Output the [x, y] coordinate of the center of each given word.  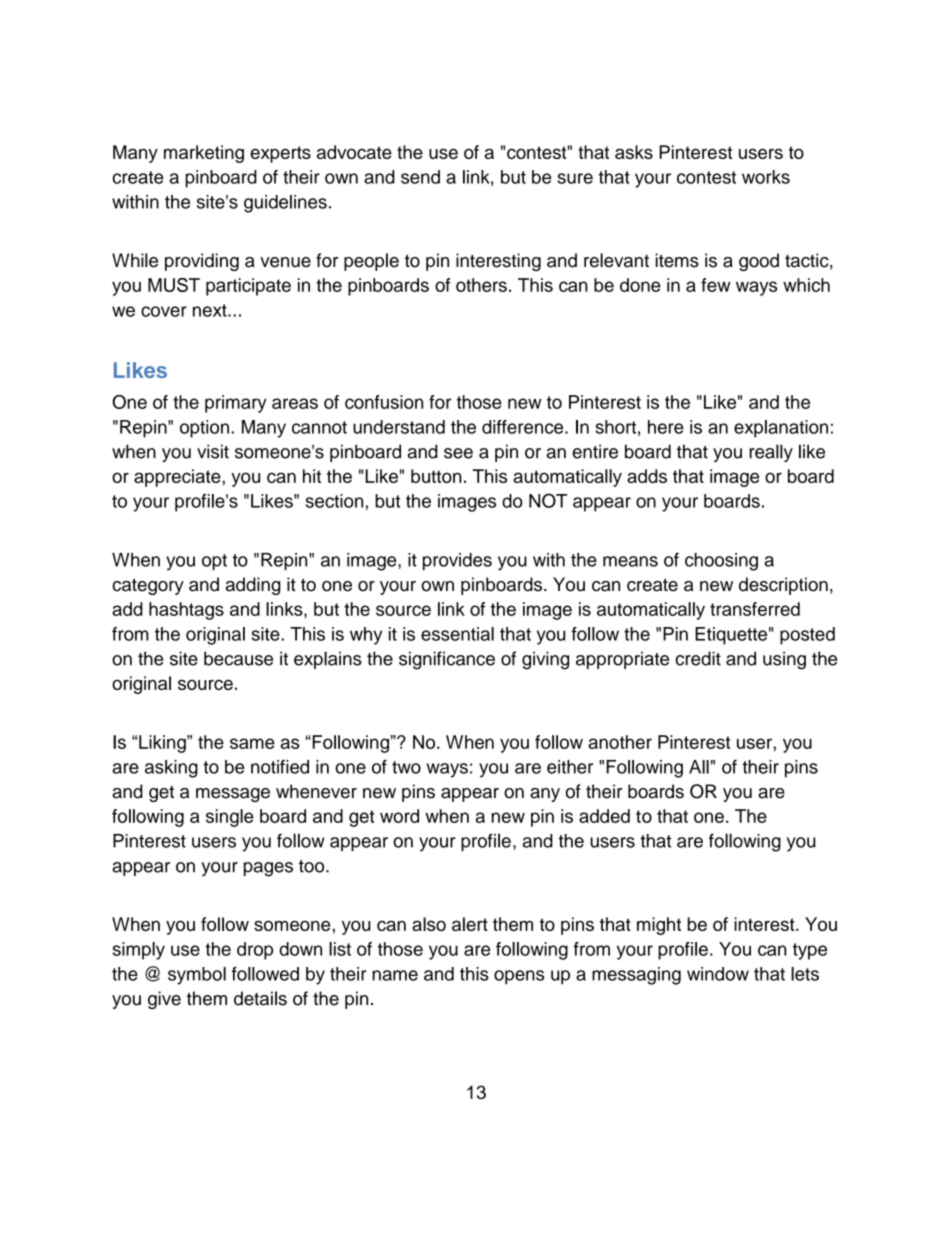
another [620, 742]
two [406, 767]
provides [457, 562]
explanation [781, 429]
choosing [721, 562]
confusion [384, 402]
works [766, 177]
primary [236, 404]
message [233, 795]
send [420, 177]
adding [253, 586]
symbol [197, 976]
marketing [204, 154]
